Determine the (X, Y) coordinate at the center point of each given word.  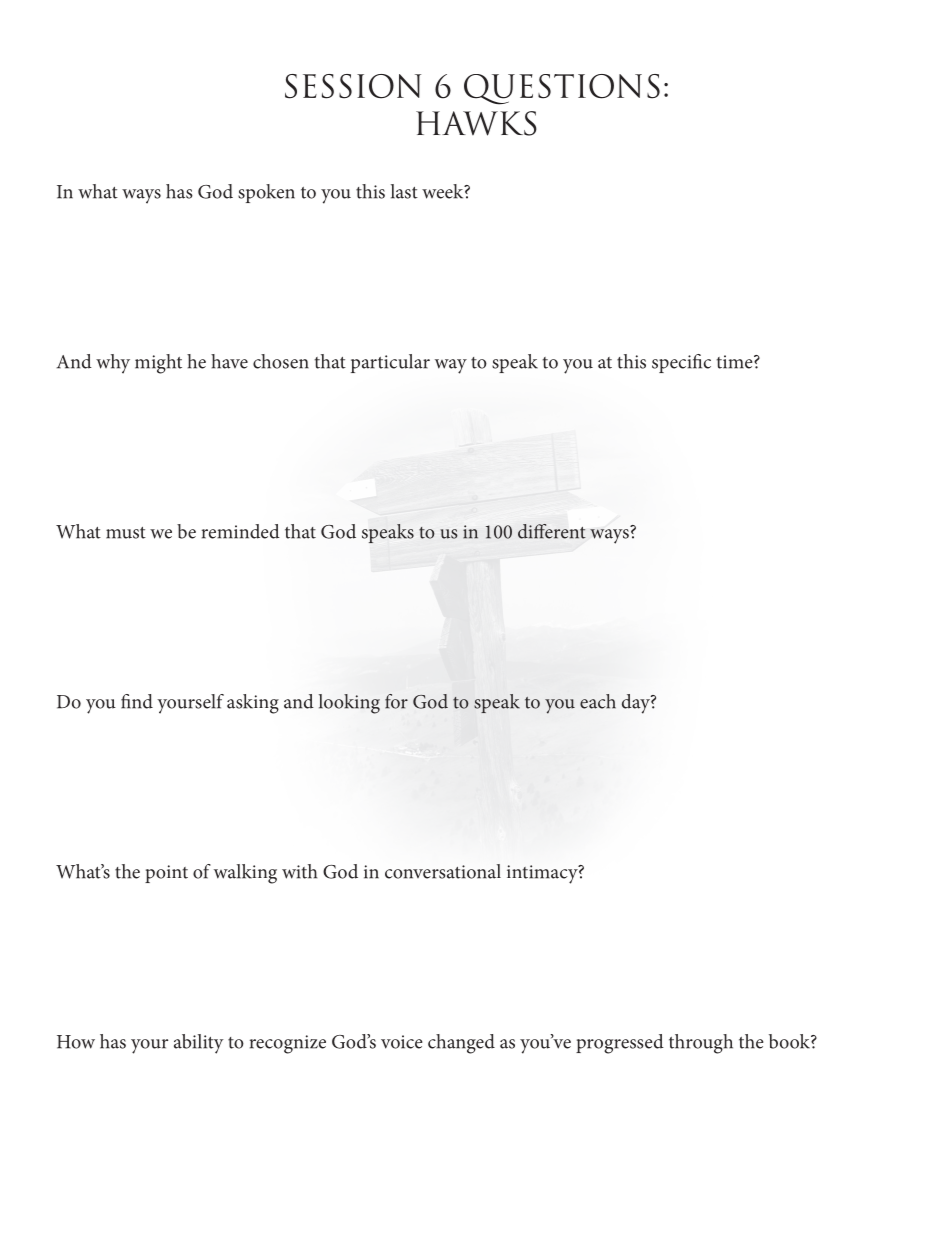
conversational (443, 871)
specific (681, 363)
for (396, 701)
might (158, 364)
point (166, 874)
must (126, 533)
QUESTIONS (562, 89)
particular (390, 363)
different (552, 531)
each (598, 701)
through (701, 1044)
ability (199, 1044)
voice (402, 1042)
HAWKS (476, 123)
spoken (266, 193)
